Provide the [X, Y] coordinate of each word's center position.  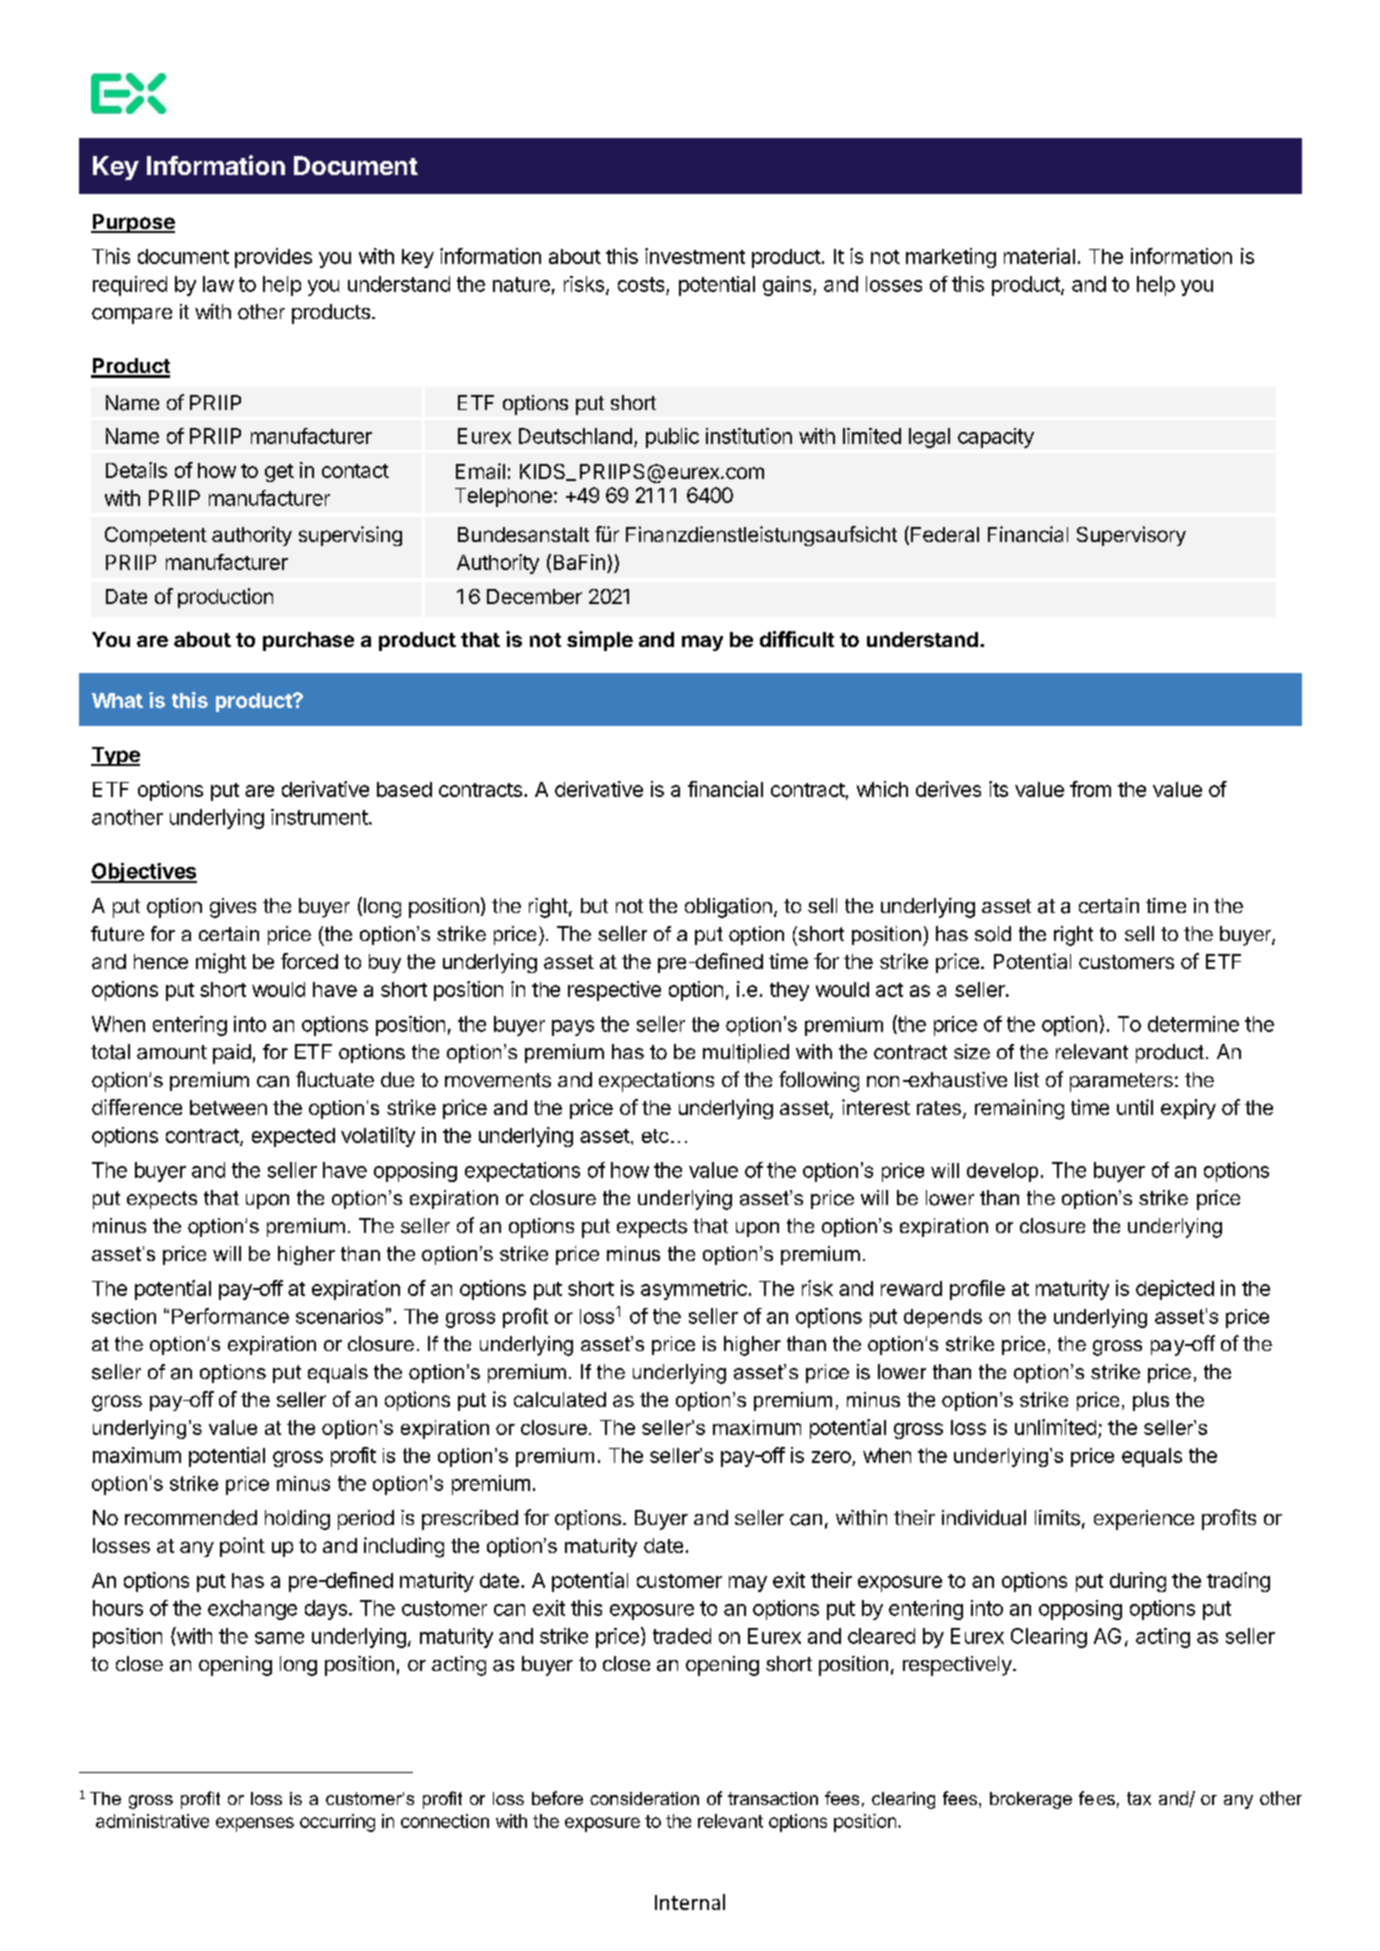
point [242, 1547]
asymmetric [694, 1290]
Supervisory [1131, 536]
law [218, 284]
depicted [1175, 1290]
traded [682, 1636]
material [1039, 256]
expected [293, 1137]
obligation [728, 908]
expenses [255, 1824]
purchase [308, 641]
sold [993, 934]
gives [233, 908]
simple [600, 641]
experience [1144, 1520]
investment [695, 256]
